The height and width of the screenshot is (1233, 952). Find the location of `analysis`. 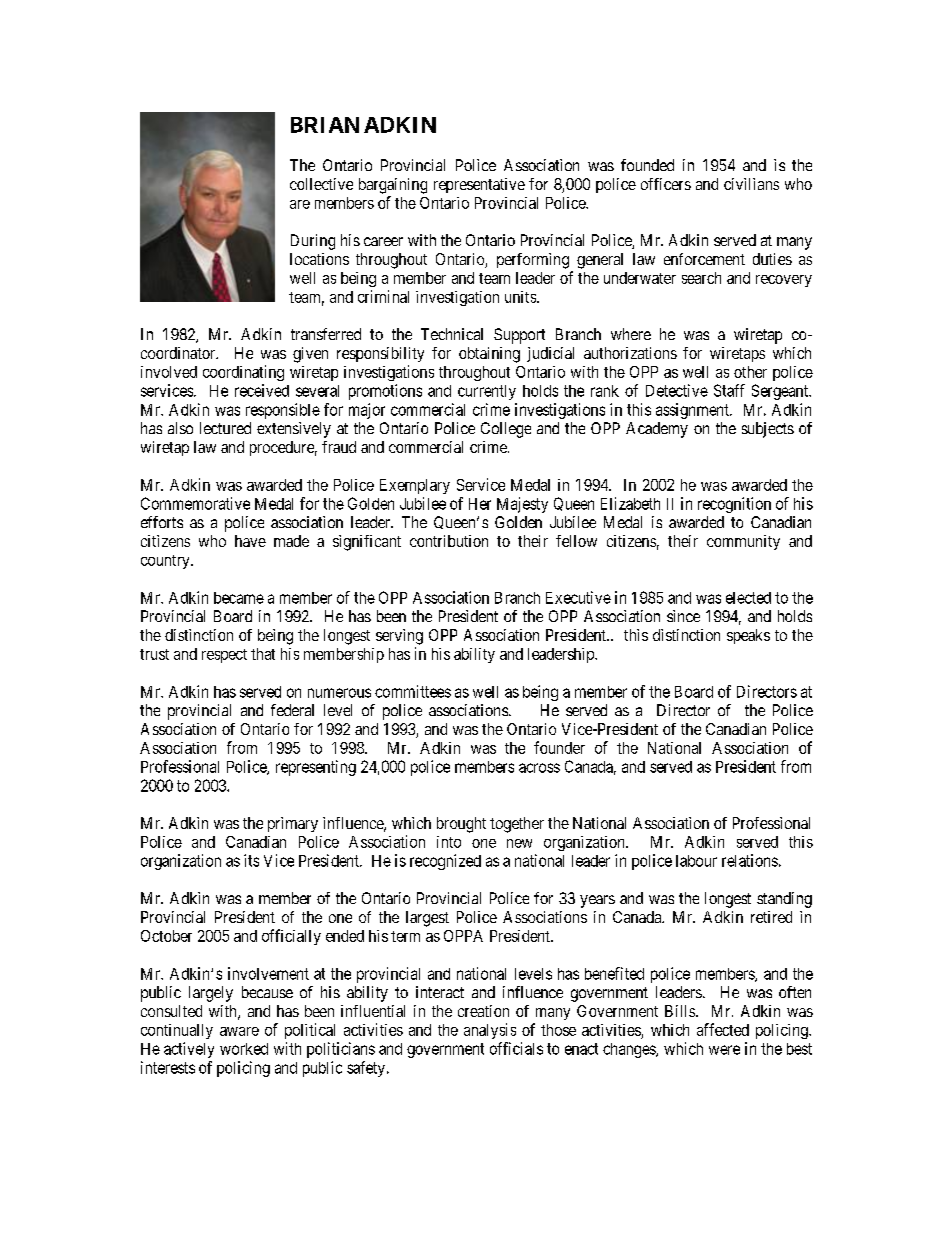

analysis is located at coordinates (490, 1031).
